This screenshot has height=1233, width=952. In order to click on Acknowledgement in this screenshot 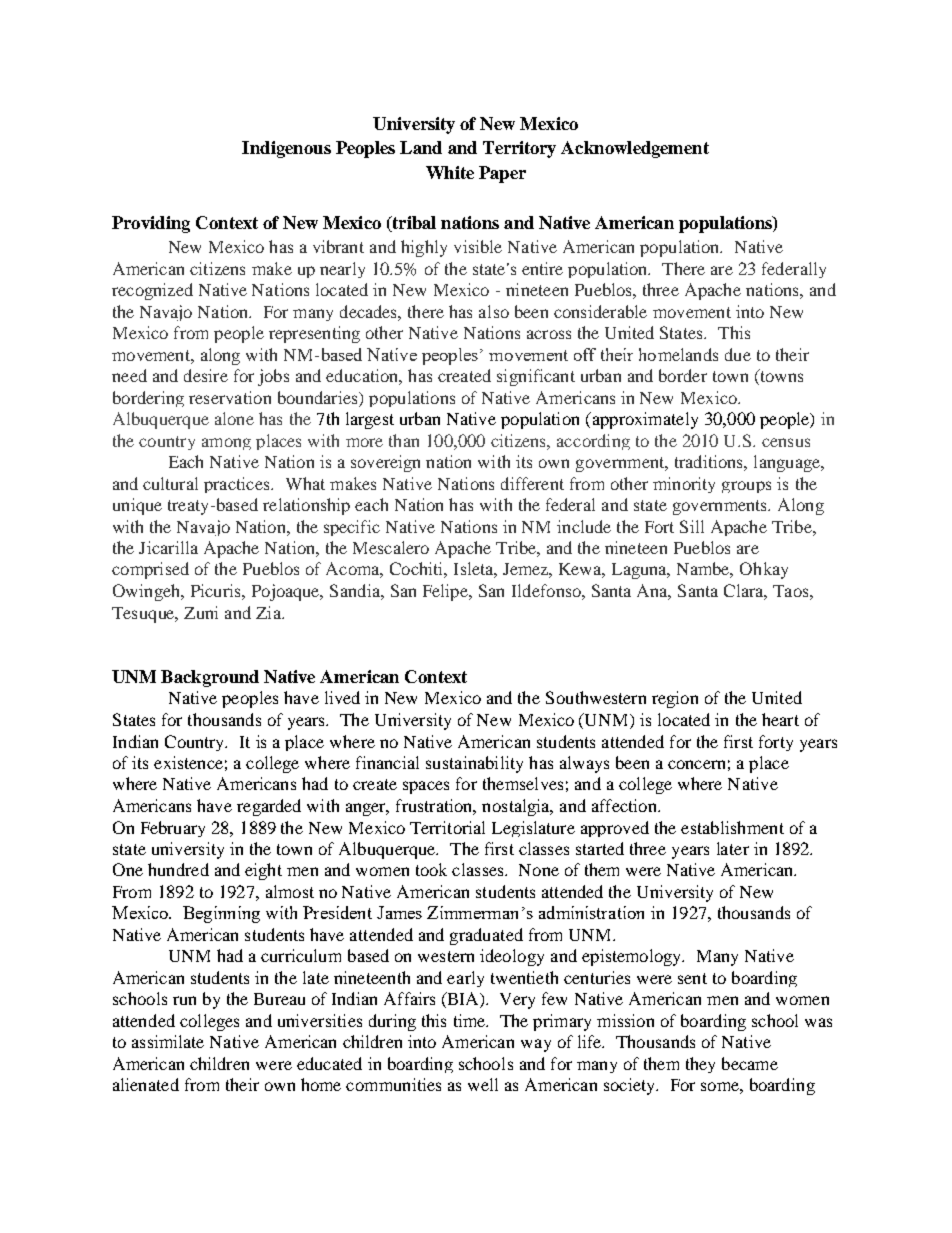, I will do `click(635, 149)`.
